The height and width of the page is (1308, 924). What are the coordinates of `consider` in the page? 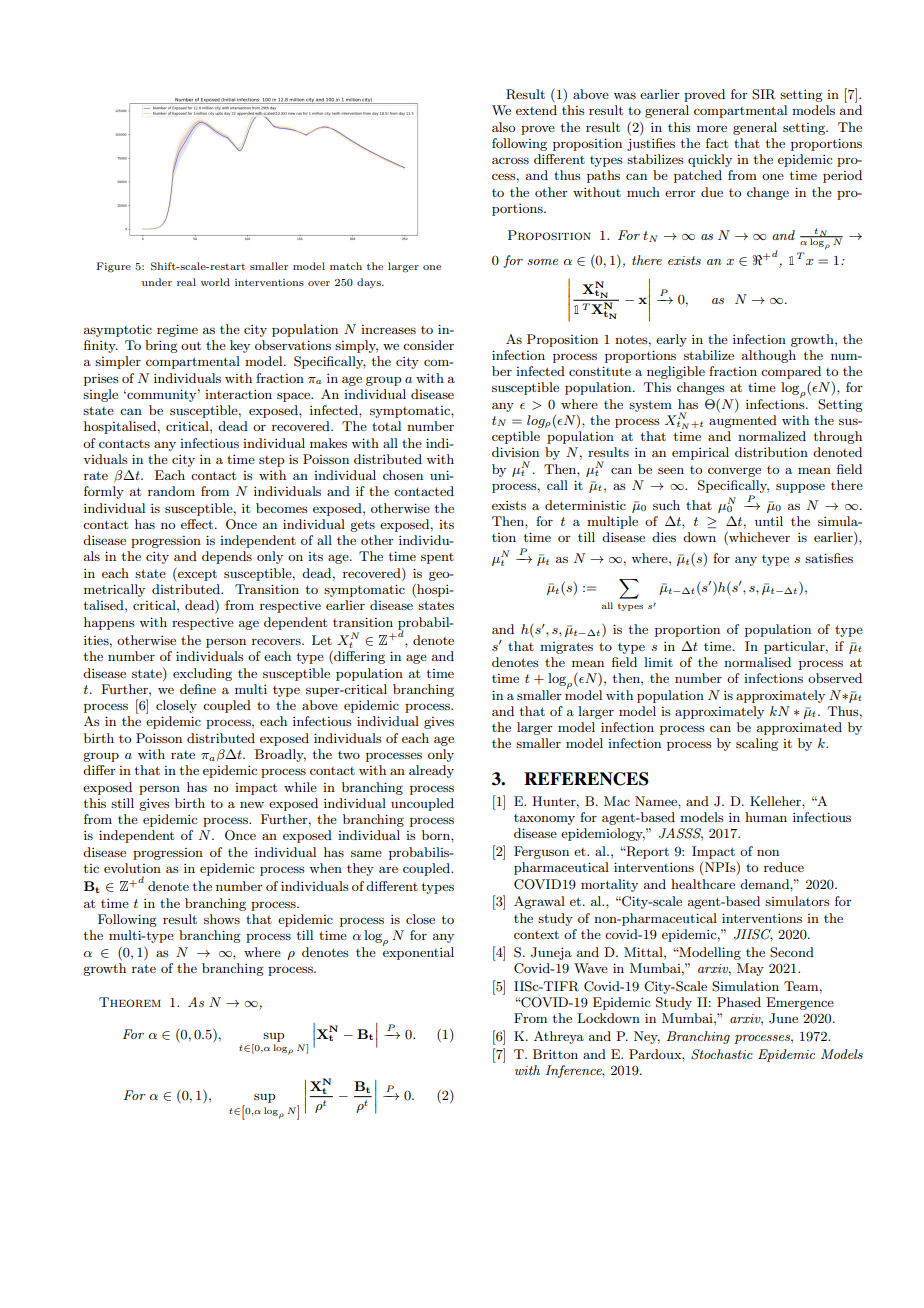 It's located at (428, 345).
